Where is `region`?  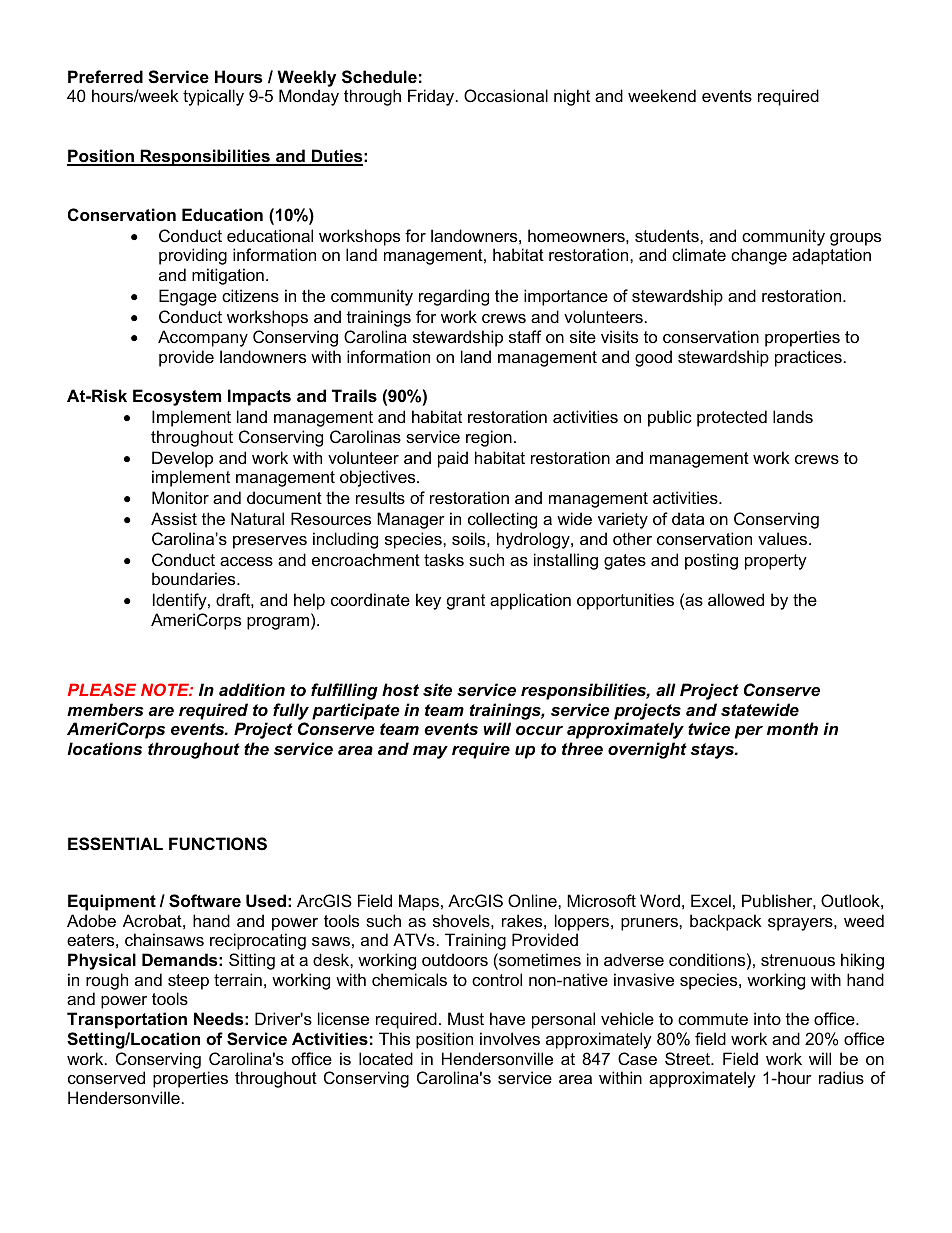 region is located at coordinates (489, 438).
